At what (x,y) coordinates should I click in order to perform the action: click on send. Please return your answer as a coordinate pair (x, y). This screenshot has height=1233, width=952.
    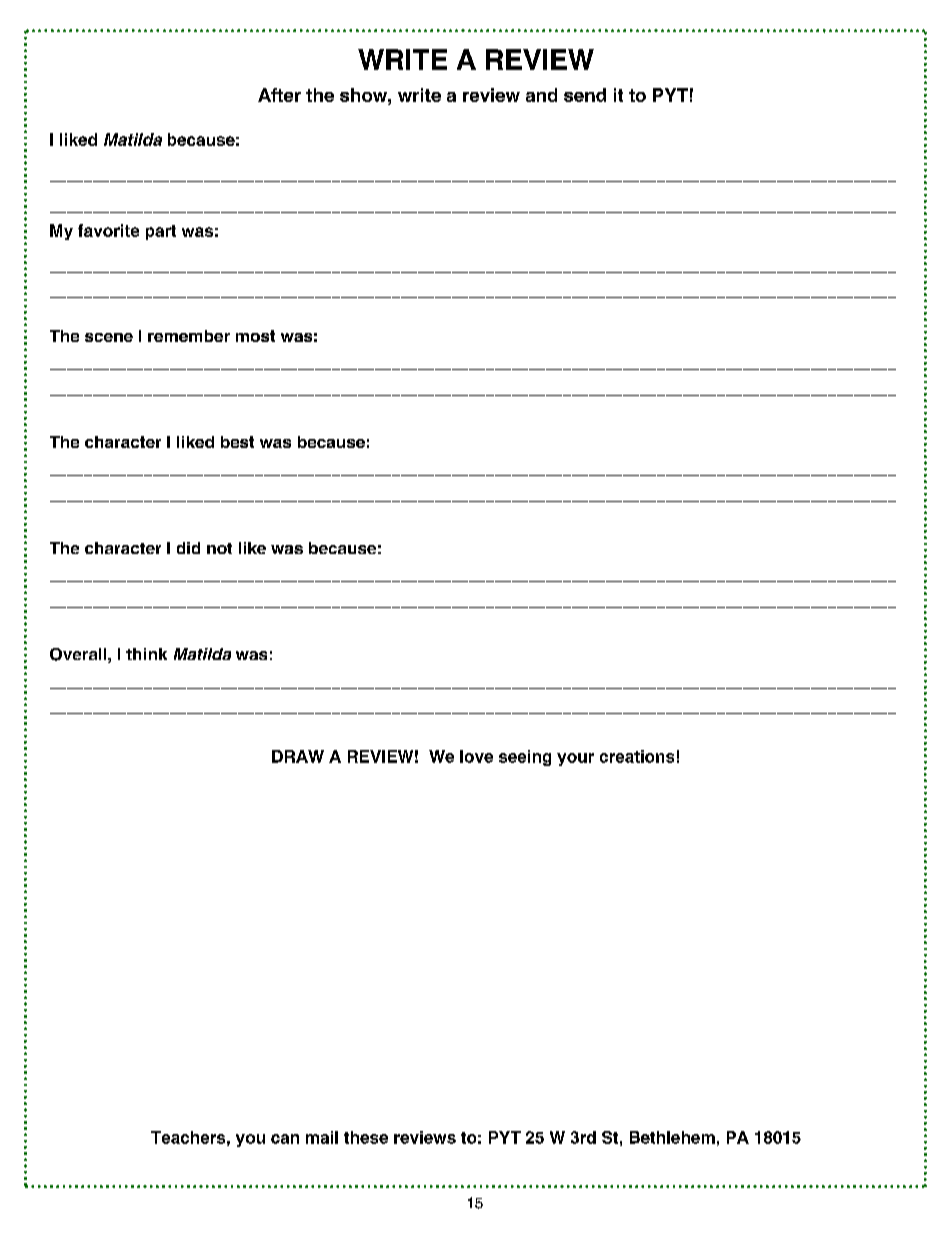
    Looking at the image, I should click on (585, 95).
